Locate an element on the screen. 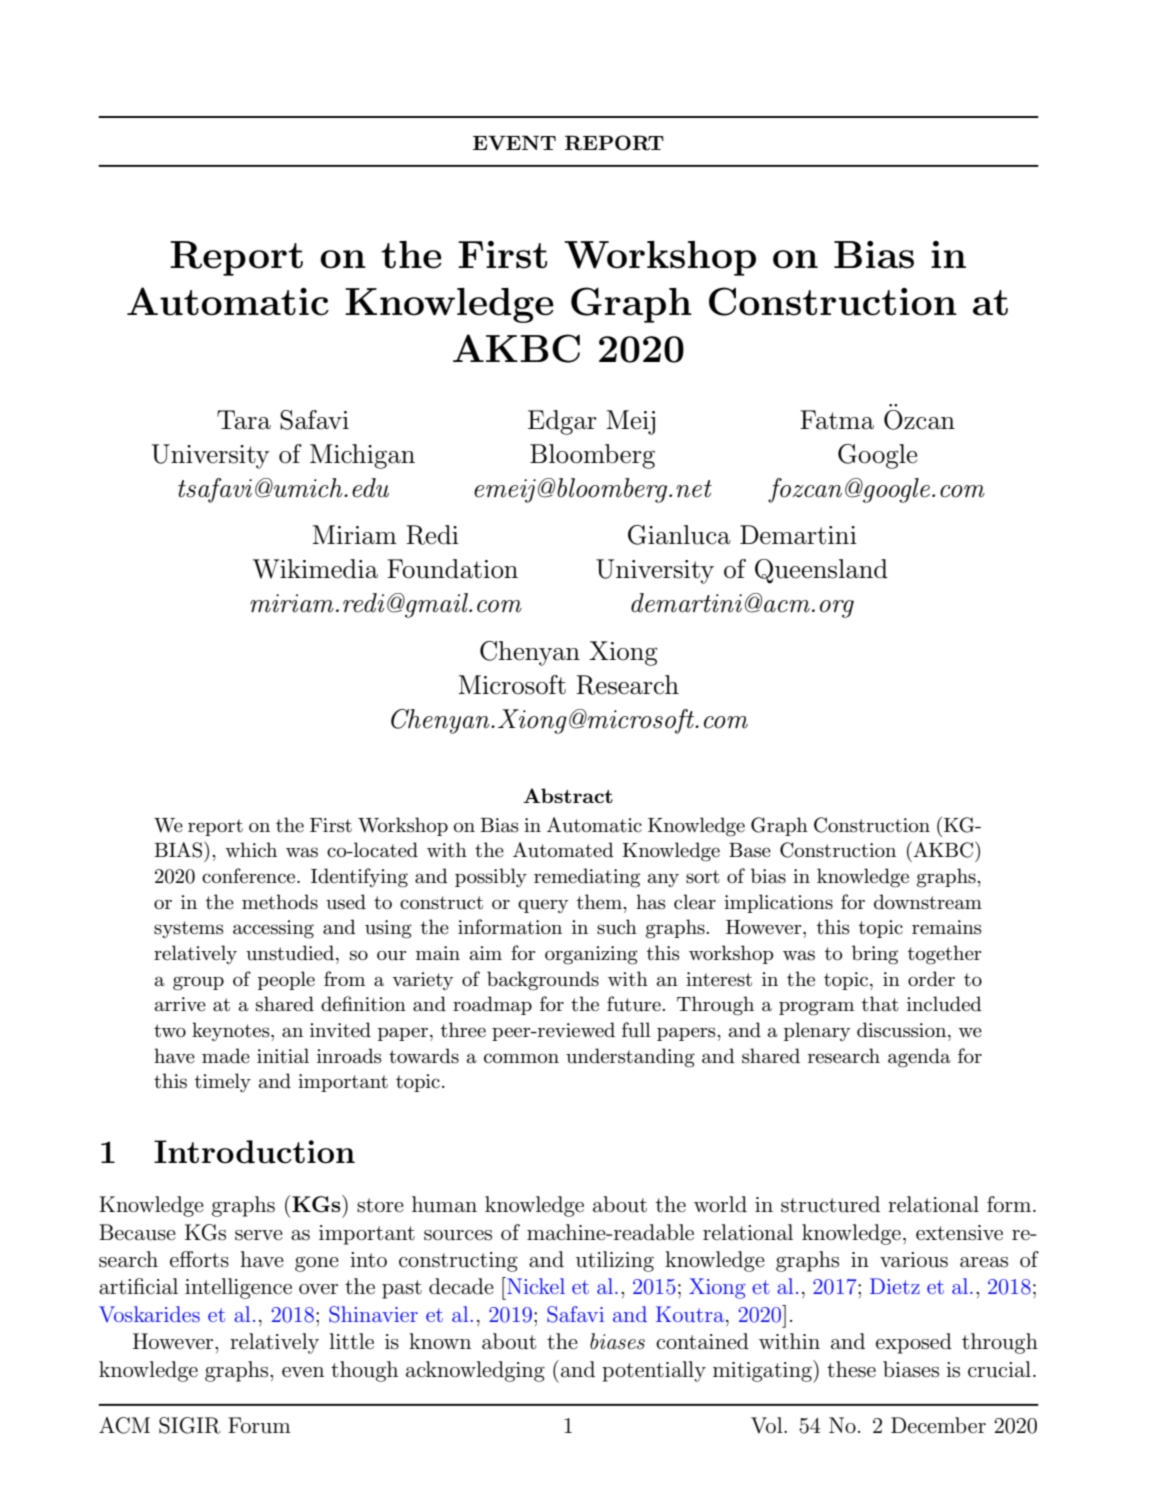 This screenshot has width=1159, height=1500. Queensland is located at coordinates (821, 571).
